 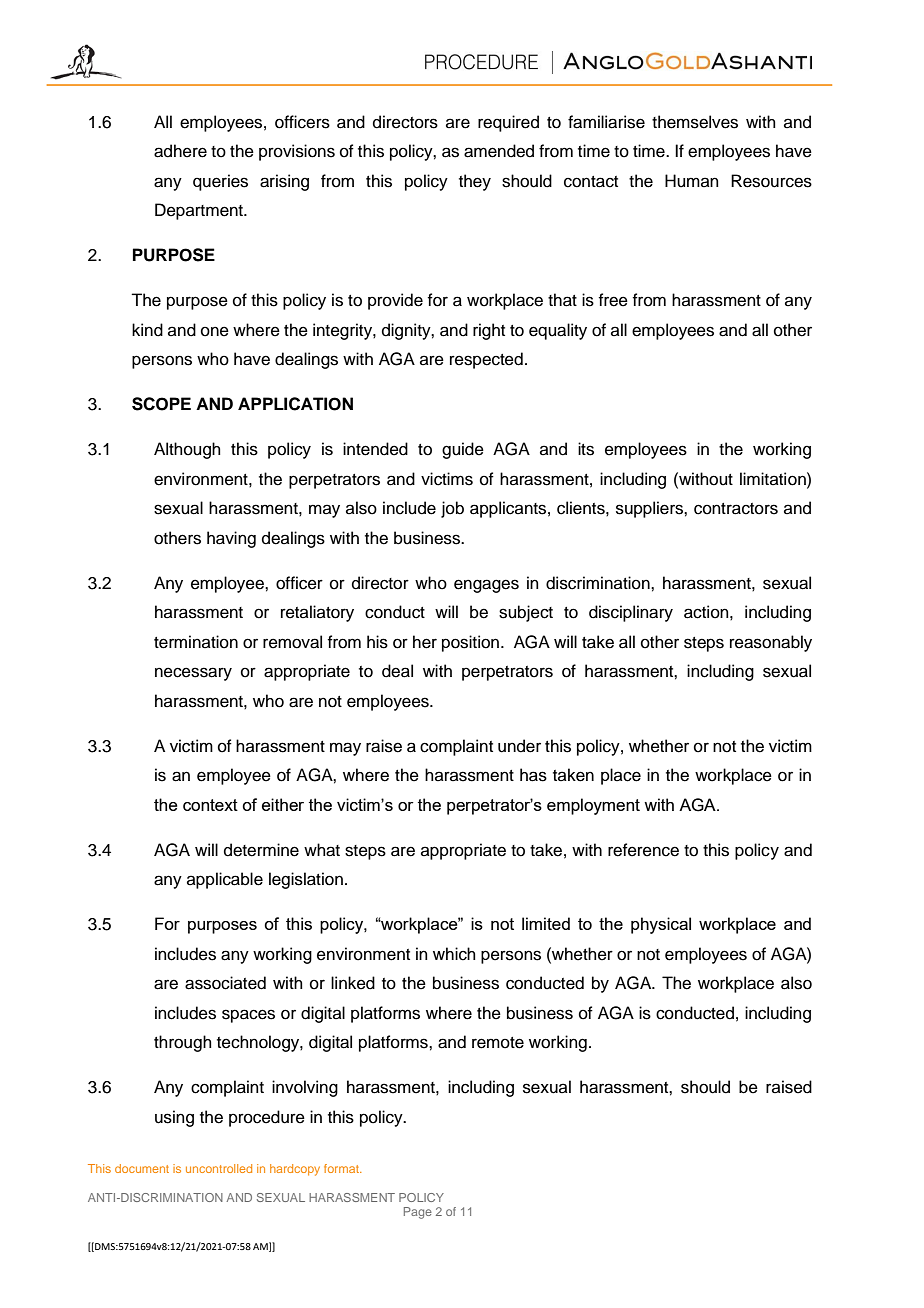 I want to click on uncontrolled, so click(x=219, y=1168).
